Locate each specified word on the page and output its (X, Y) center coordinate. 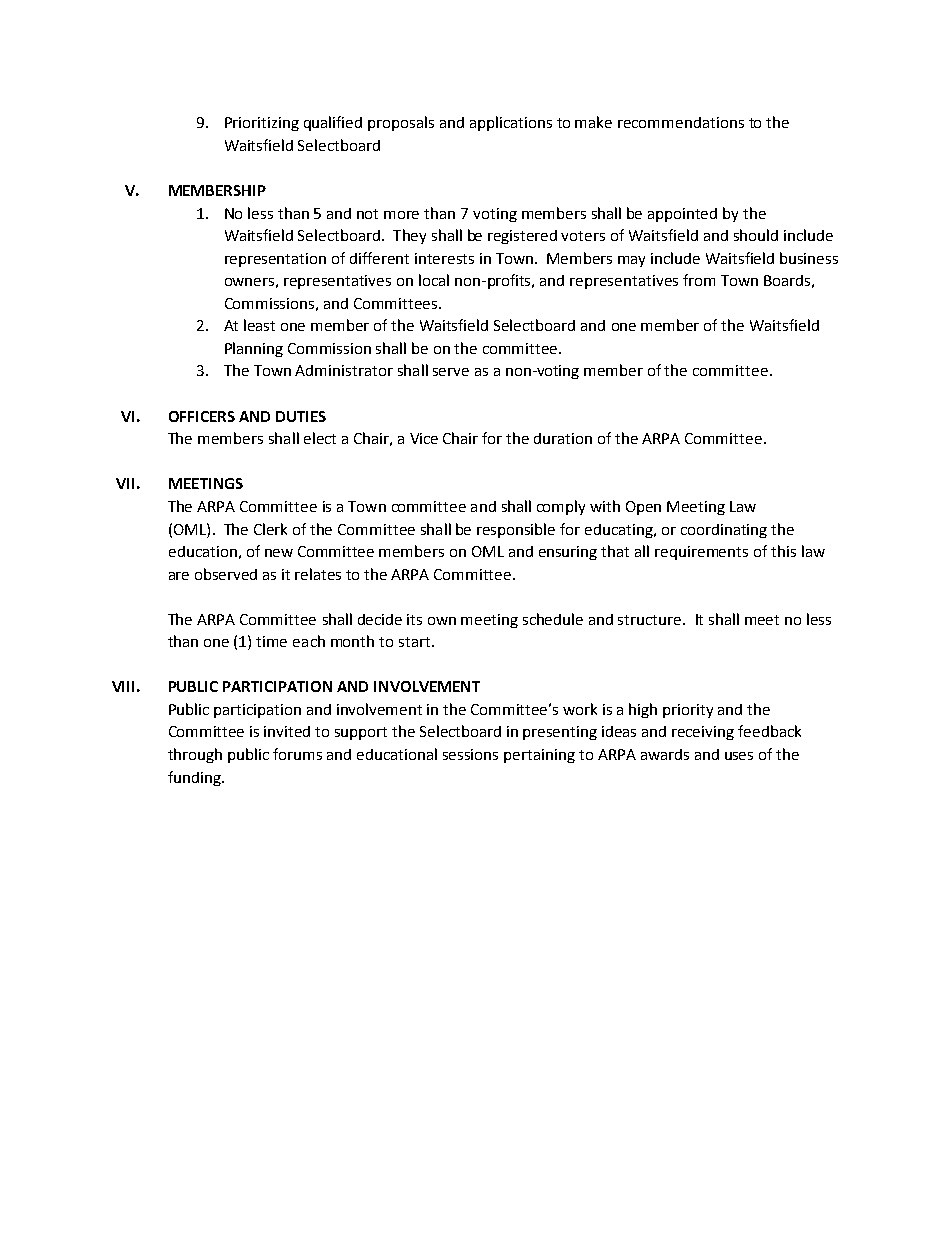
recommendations (681, 122)
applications (511, 123)
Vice (424, 438)
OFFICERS (202, 416)
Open (643, 508)
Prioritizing (262, 124)
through (195, 755)
